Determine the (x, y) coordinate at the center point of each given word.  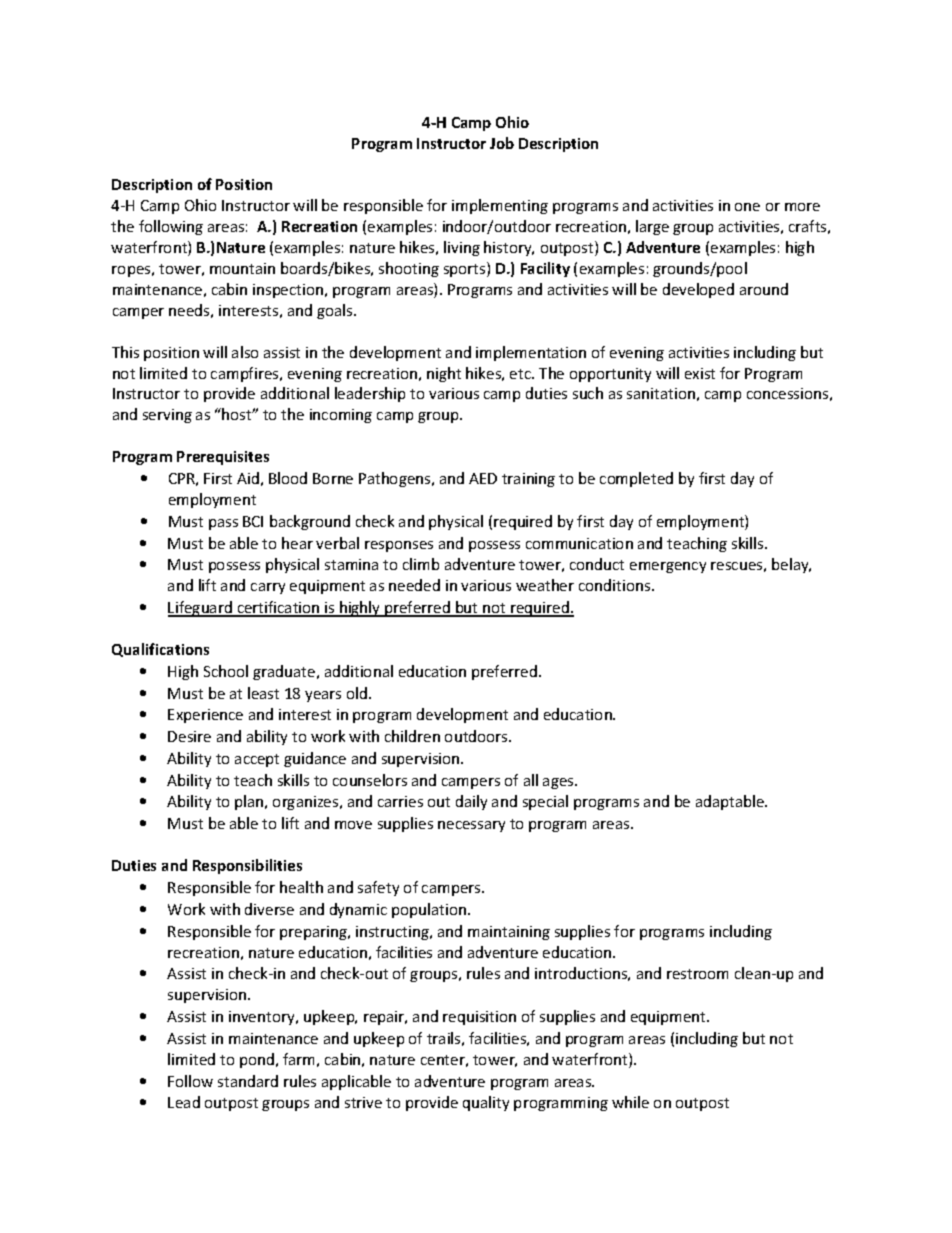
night (444, 374)
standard (248, 1081)
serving (167, 416)
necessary (471, 826)
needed (414, 585)
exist (700, 373)
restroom (697, 974)
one (747, 207)
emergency (668, 567)
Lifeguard (201, 609)
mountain (242, 268)
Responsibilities (247, 866)
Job (502, 143)
